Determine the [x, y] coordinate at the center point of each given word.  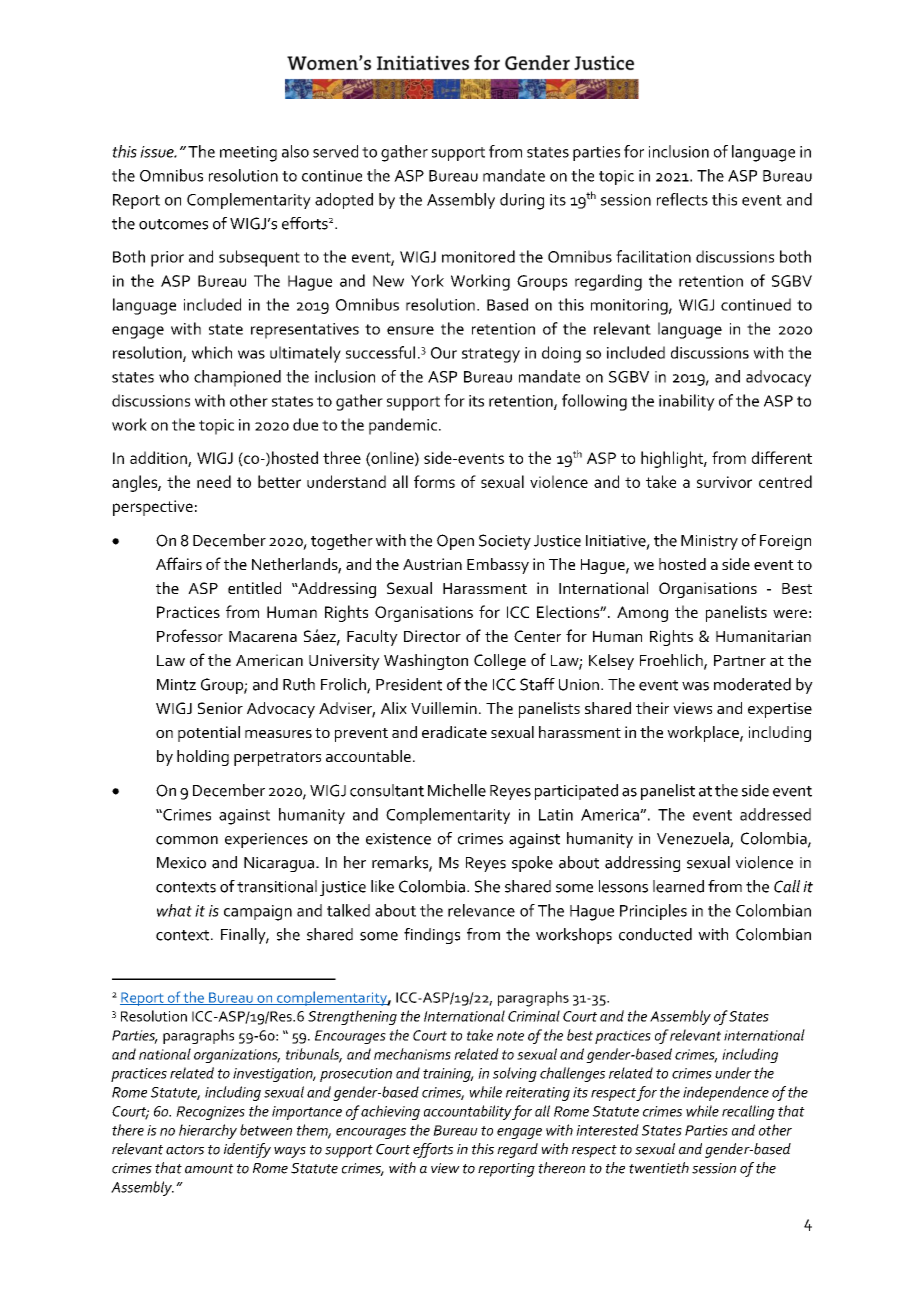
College [500, 662]
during [522, 201]
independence [726, 1093]
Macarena [263, 636]
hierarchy [208, 1131]
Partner [740, 660]
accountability [468, 1112]
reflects [682, 199]
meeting [248, 154]
